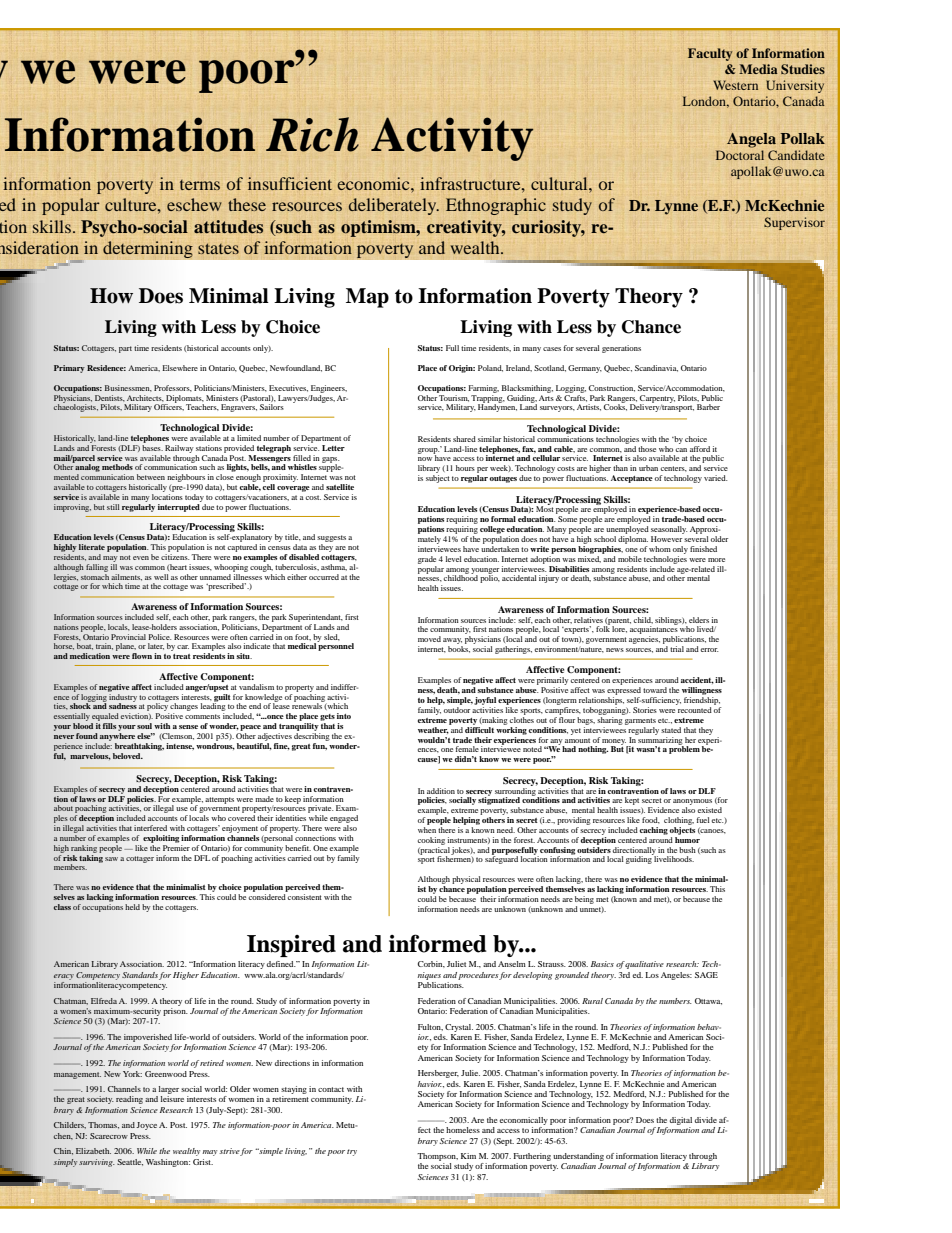  I want to click on beloved, so click(128, 756).
